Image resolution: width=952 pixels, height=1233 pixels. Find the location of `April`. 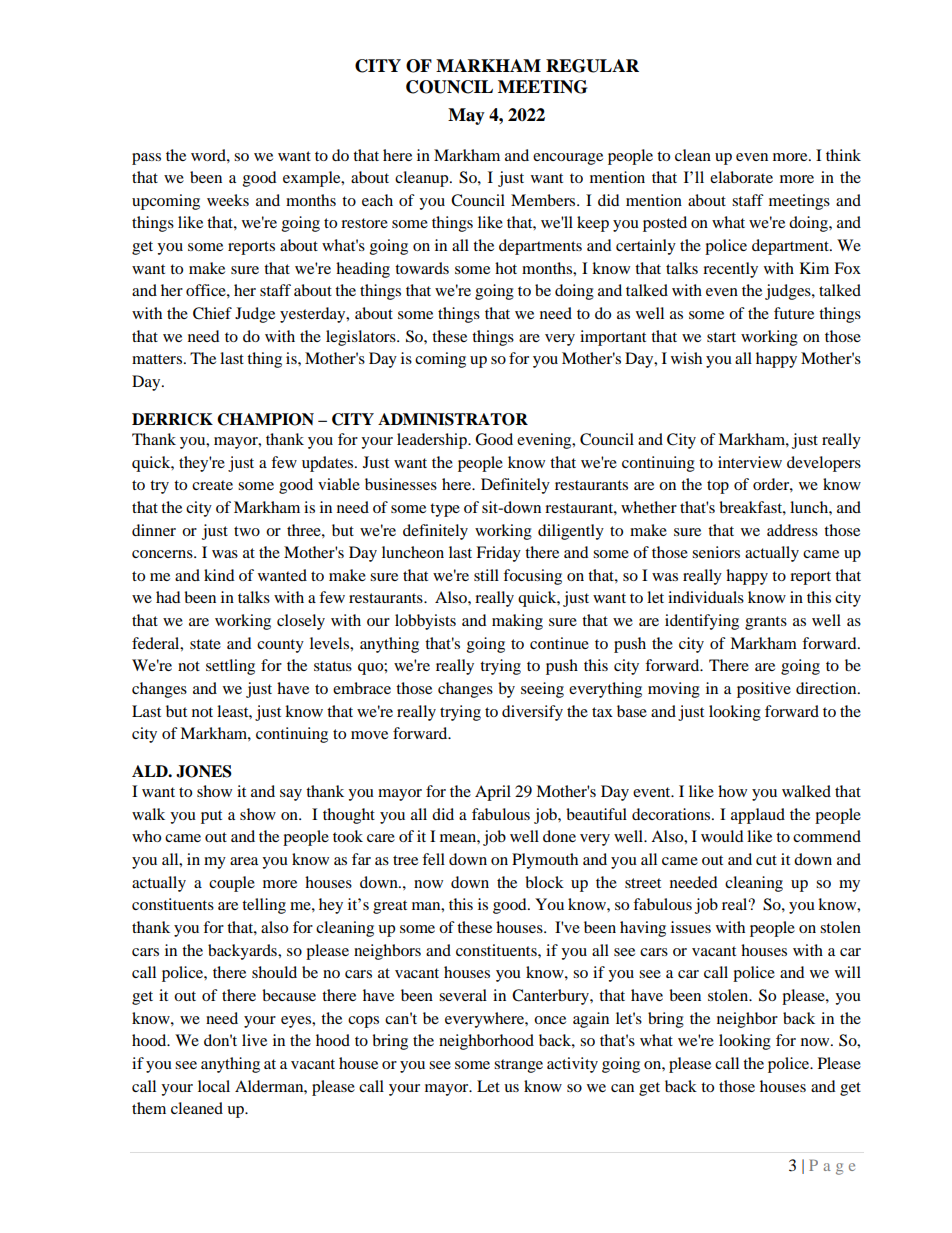

April is located at coordinates (493, 793).
